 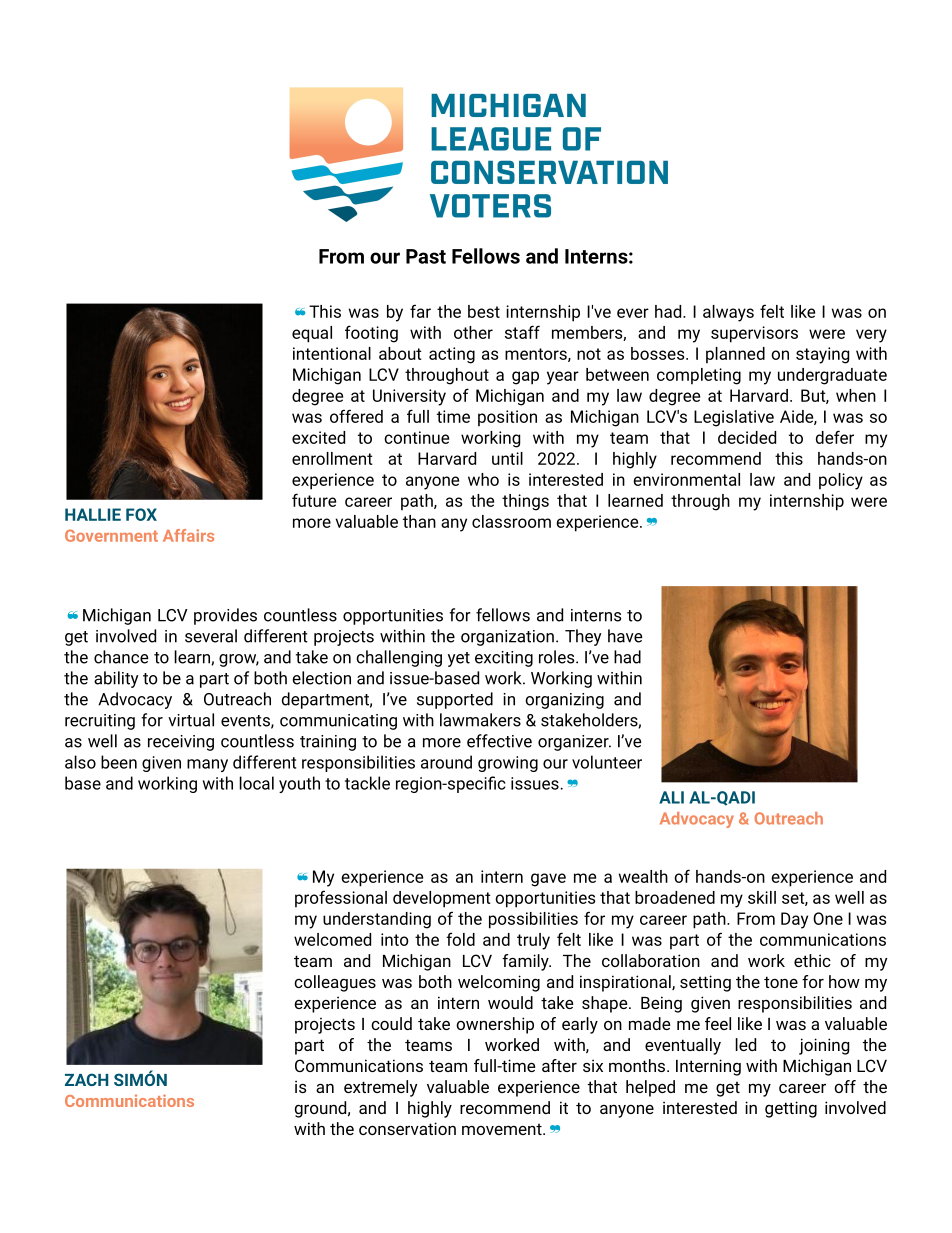 I want to click on supported, so click(x=455, y=700).
